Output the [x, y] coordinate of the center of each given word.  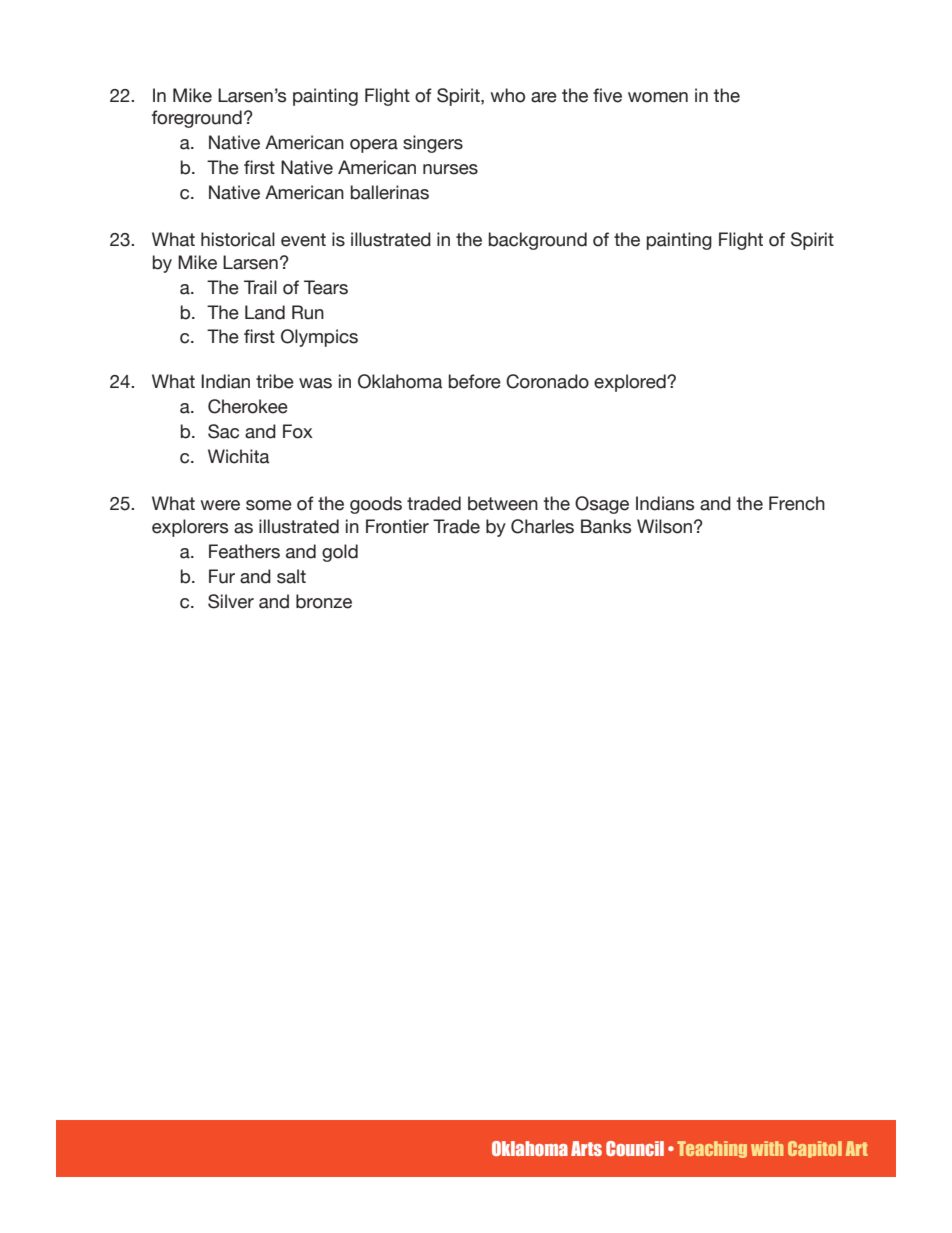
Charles [542, 526]
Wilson [664, 526]
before [475, 381]
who [508, 95]
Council [635, 1148]
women [658, 97]
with [767, 1148]
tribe [275, 381]
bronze [324, 601]
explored [631, 383]
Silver [231, 601]
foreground [197, 119]
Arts [586, 1148]
